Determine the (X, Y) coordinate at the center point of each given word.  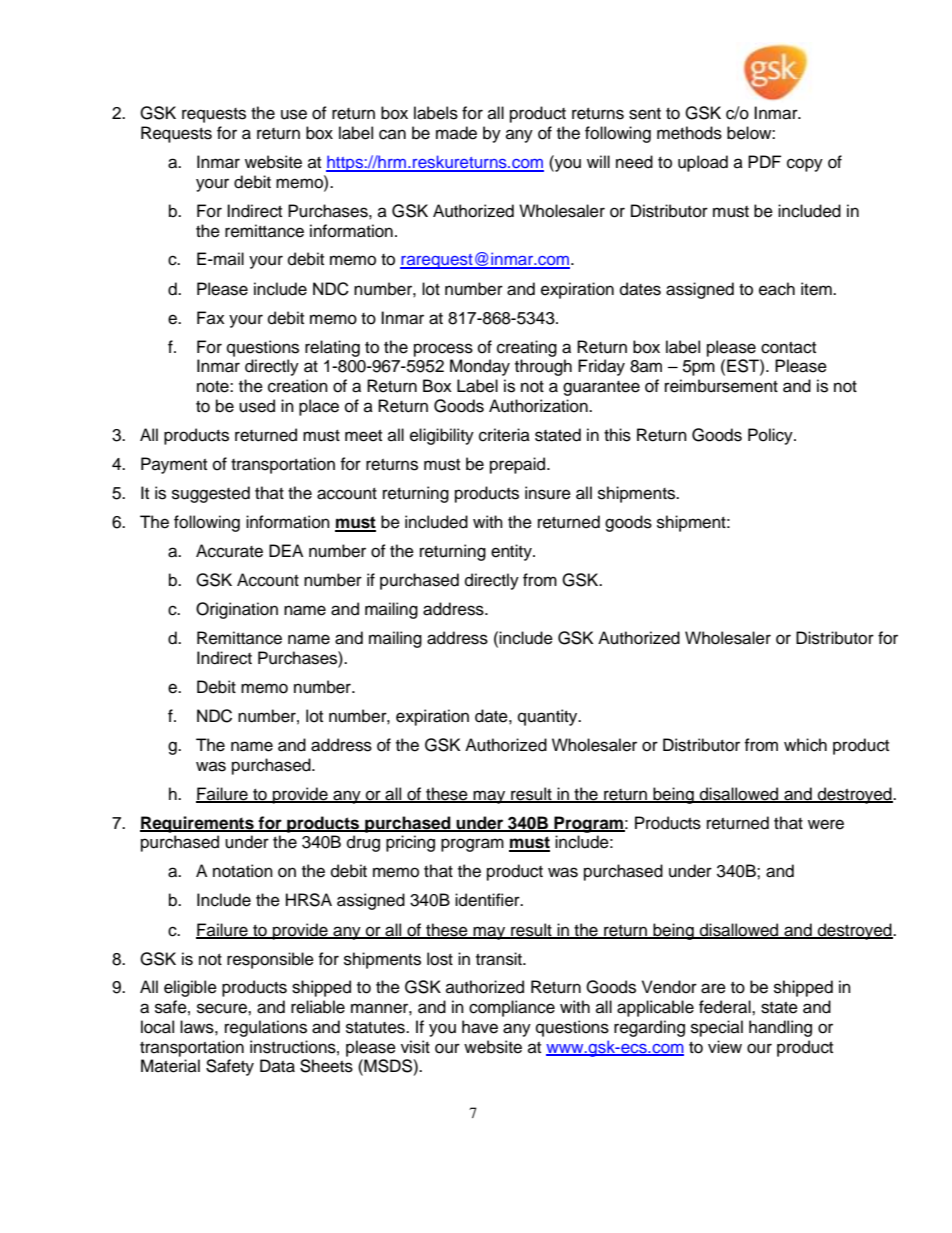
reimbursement (721, 386)
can (392, 134)
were (826, 824)
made (456, 133)
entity (512, 552)
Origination (237, 610)
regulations (266, 1028)
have (480, 1027)
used (257, 406)
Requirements (198, 824)
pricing (410, 843)
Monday (480, 367)
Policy (771, 436)
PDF (764, 161)
